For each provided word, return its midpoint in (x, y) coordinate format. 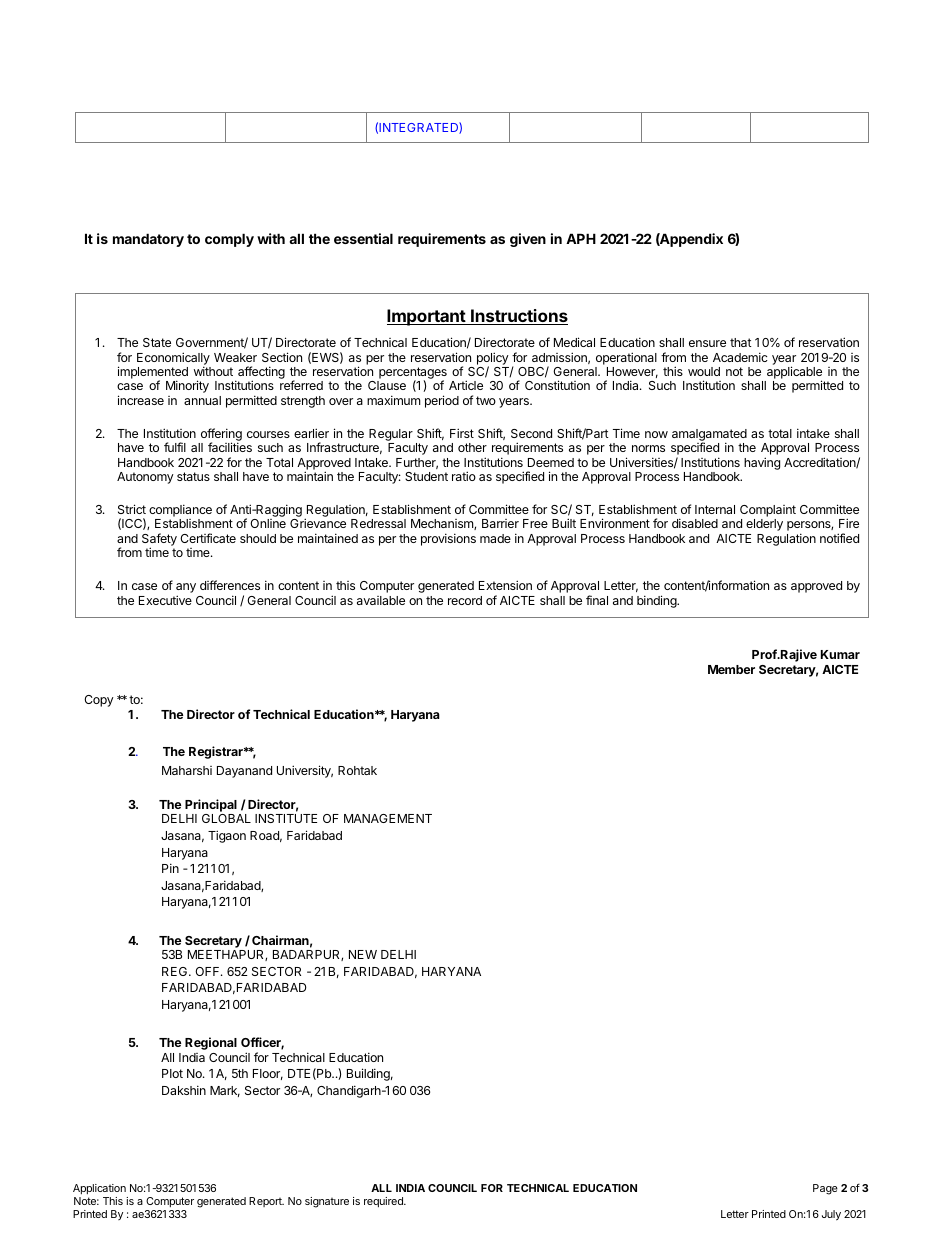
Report (266, 1202)
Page (825, 1189)
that (741, 342)
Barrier (500, 523)
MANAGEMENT (388, 818)
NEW (363, 954)
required (384, 1202)
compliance (180, 512)
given (528, 240)
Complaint (768, 512)
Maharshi (187, 770)
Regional (211, 1043)
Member (731, 669)
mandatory (148, 240)
